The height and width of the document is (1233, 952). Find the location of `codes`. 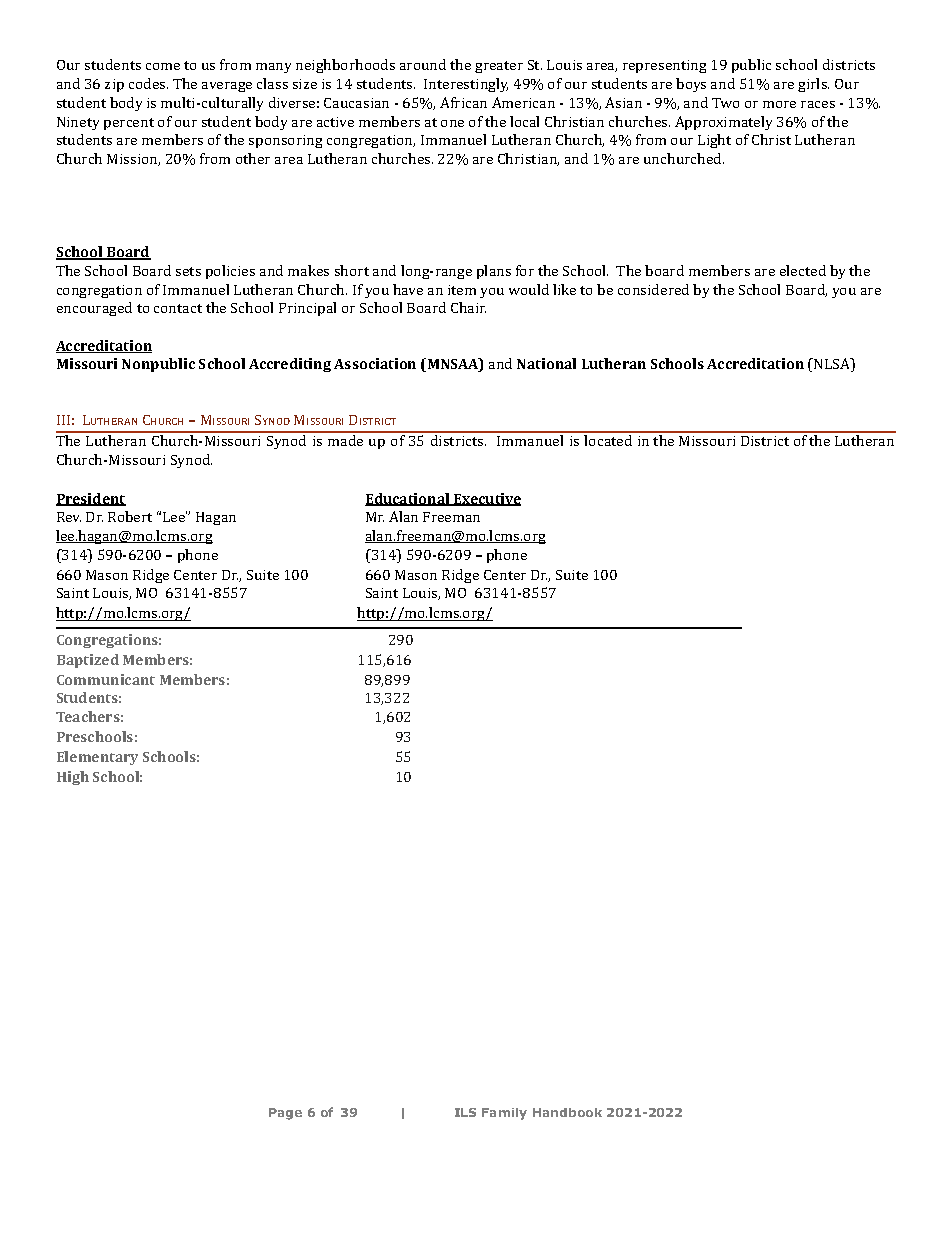

codes is located at coordinates (148, 83).
